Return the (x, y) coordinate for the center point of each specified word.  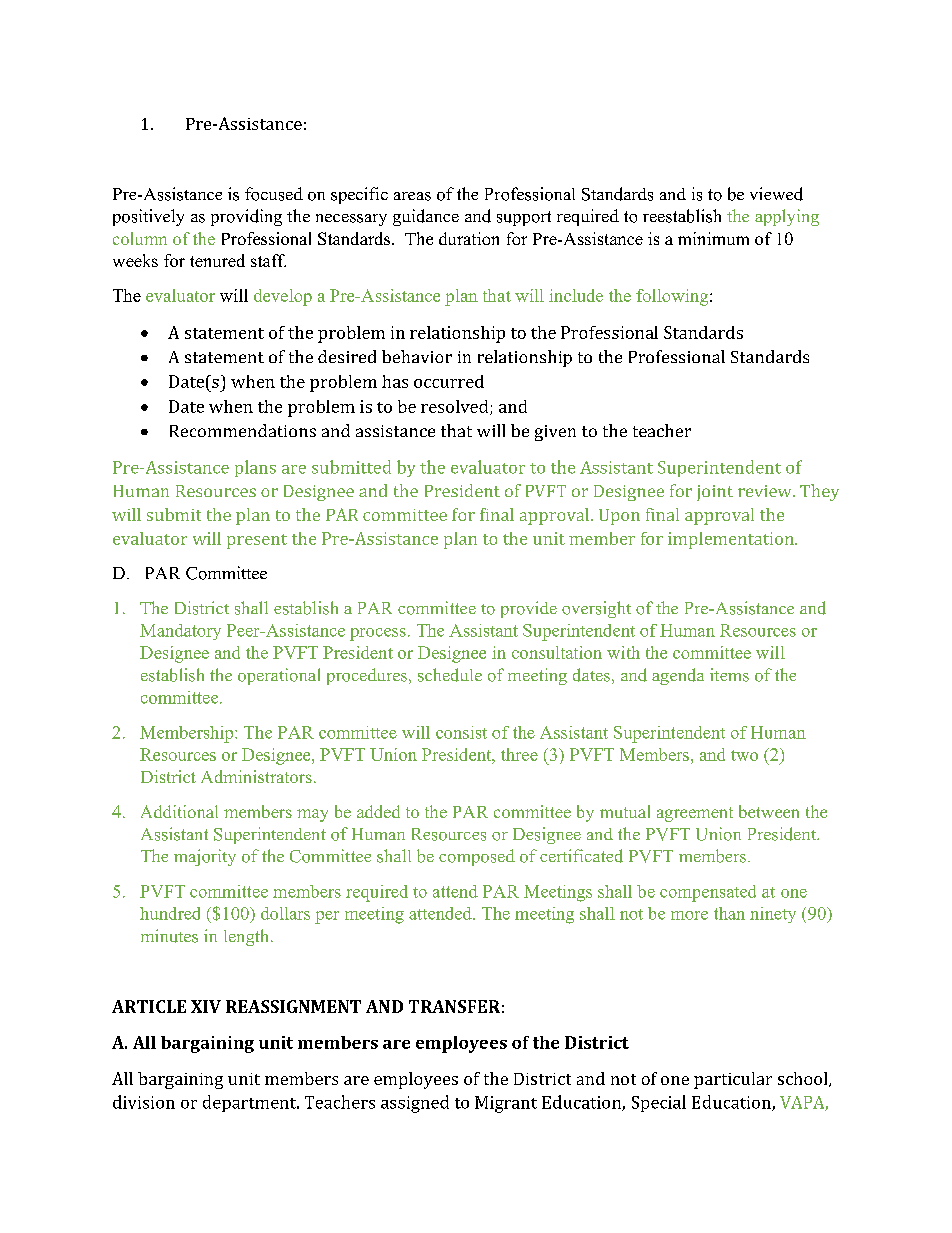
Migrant (506, 1104)
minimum (713, 238)
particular (733, 1080)
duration (469, 238)
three (519, 754)
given (555, 433)
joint (715, 493)
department (250, 1103)
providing (246, 217)
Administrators (256, 776)
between (769, 811)
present (257, 541)
